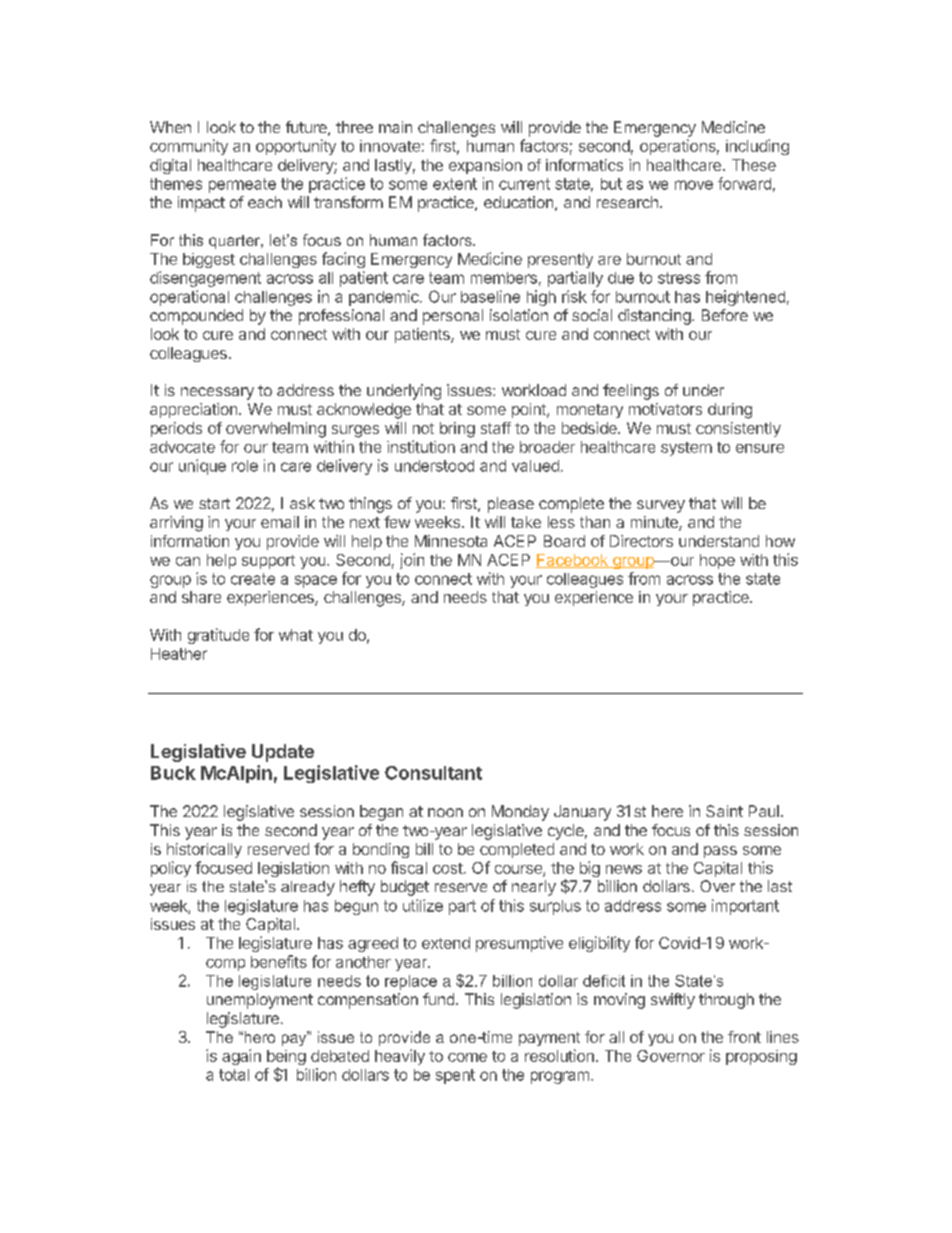 The image size is (952, 1233). I want to click on move, so click(694, 185).
